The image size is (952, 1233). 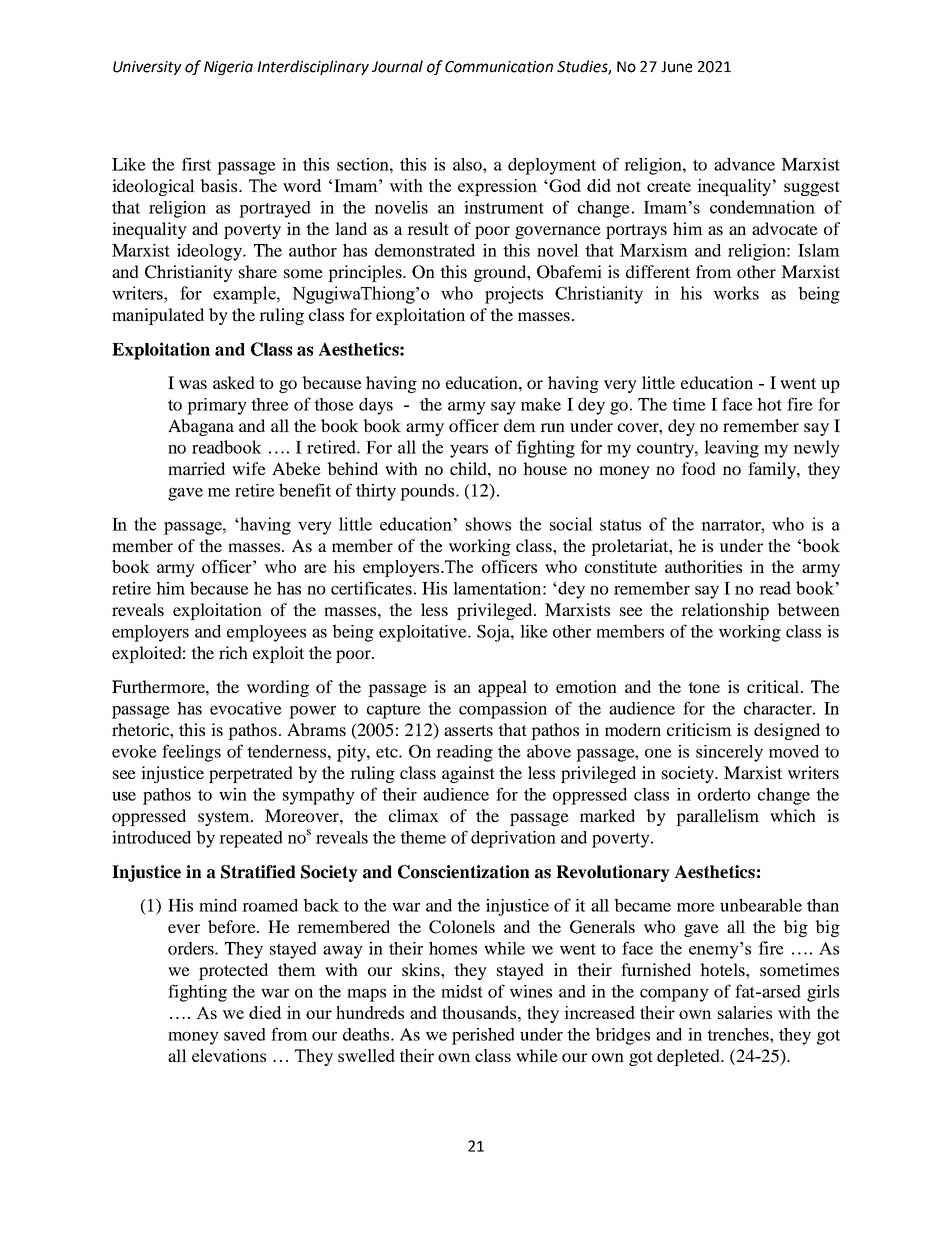 What do you see at coordinates (676, 67) in the screenshot?
I see `June` at bounding box center [676, 67].
